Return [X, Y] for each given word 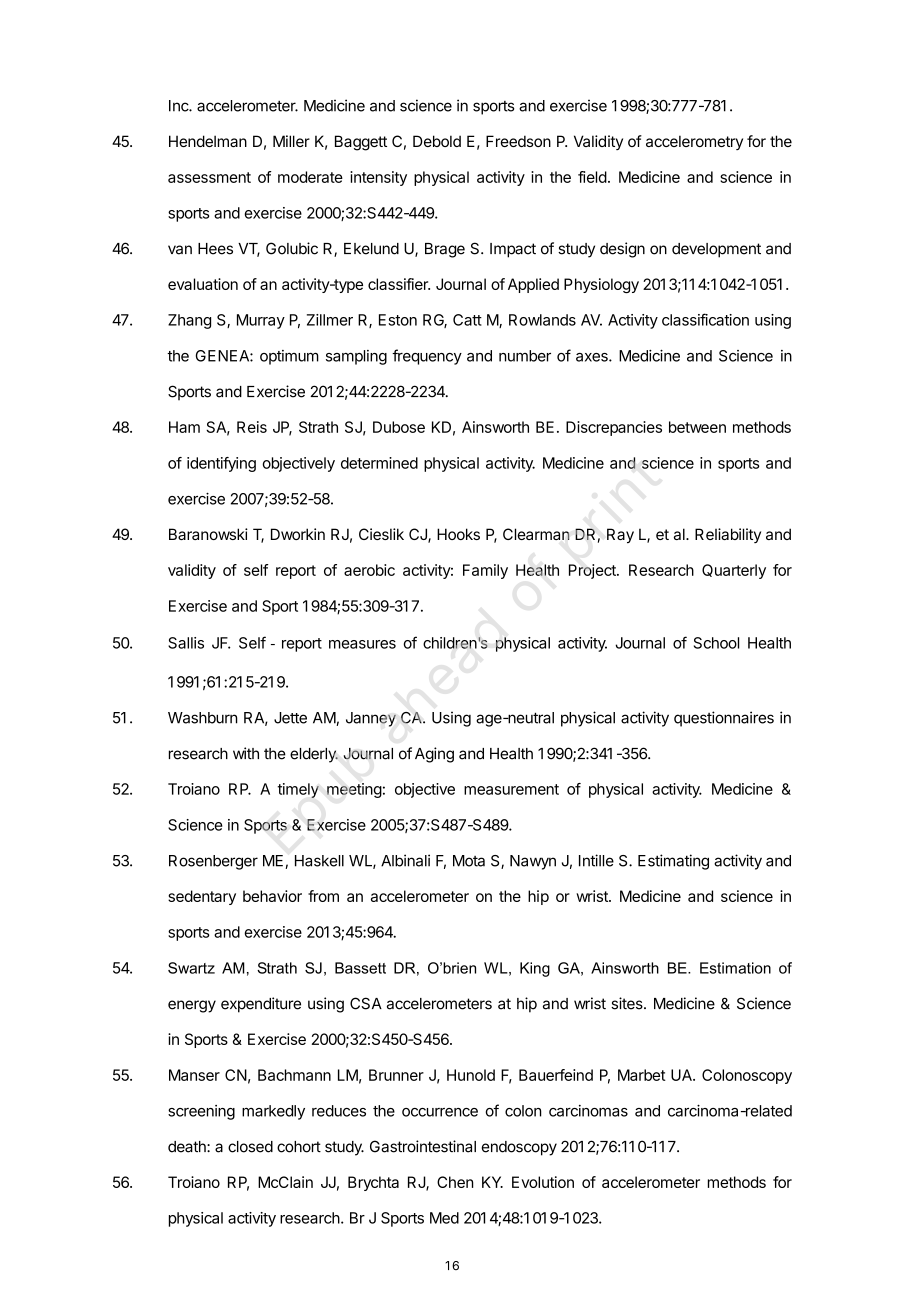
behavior [272, 896]
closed [250, 1147]
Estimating [673, 862]
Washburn [203, 718]
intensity [378, 178]
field [592, 177]
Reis [252, 427]
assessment [209, 177]
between [697, 427]
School [716, 643]
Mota [469, 861]
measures [362, 644]
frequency [427, 357]
